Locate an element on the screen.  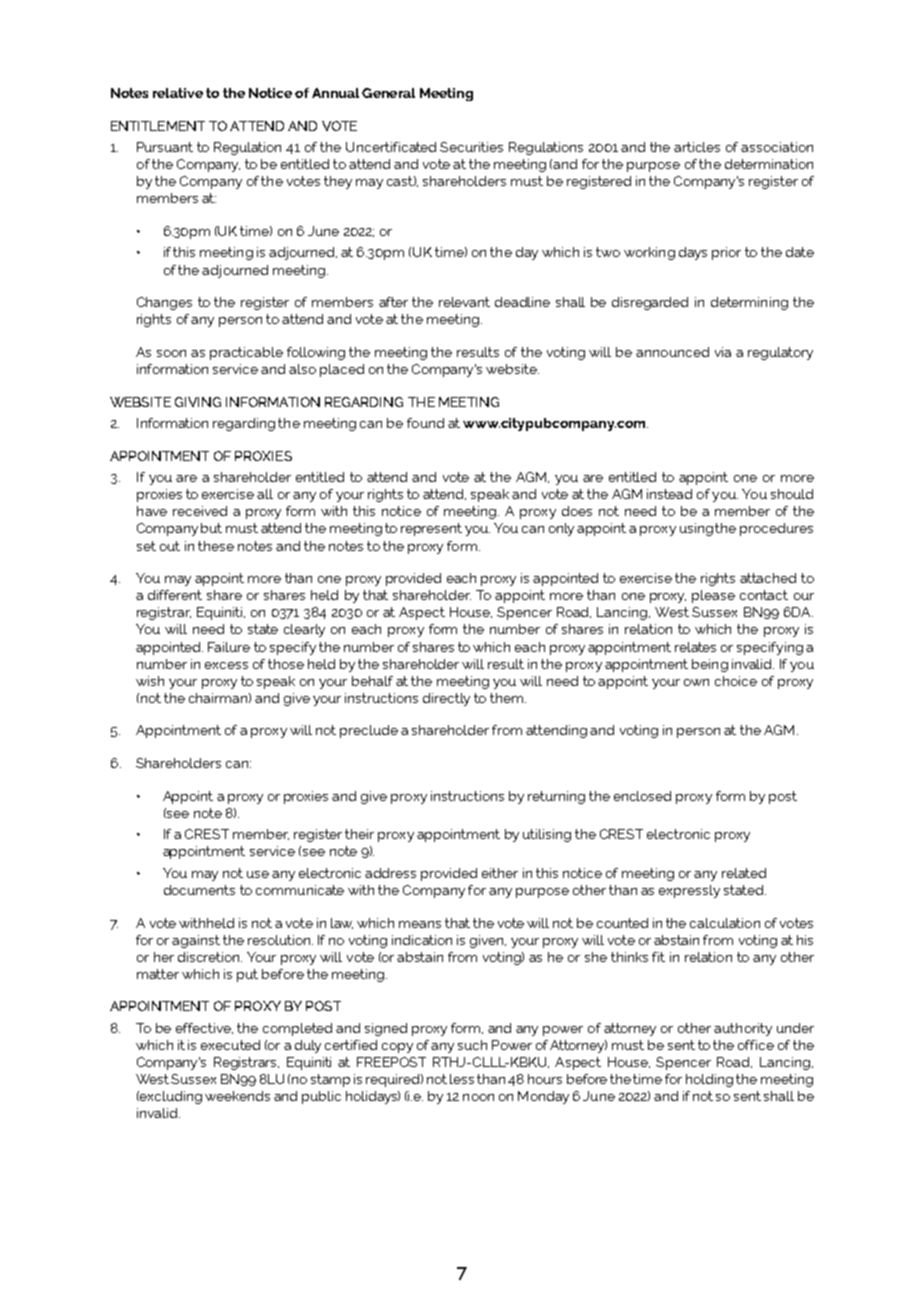
relevant is located at coordinates (464, 302).
